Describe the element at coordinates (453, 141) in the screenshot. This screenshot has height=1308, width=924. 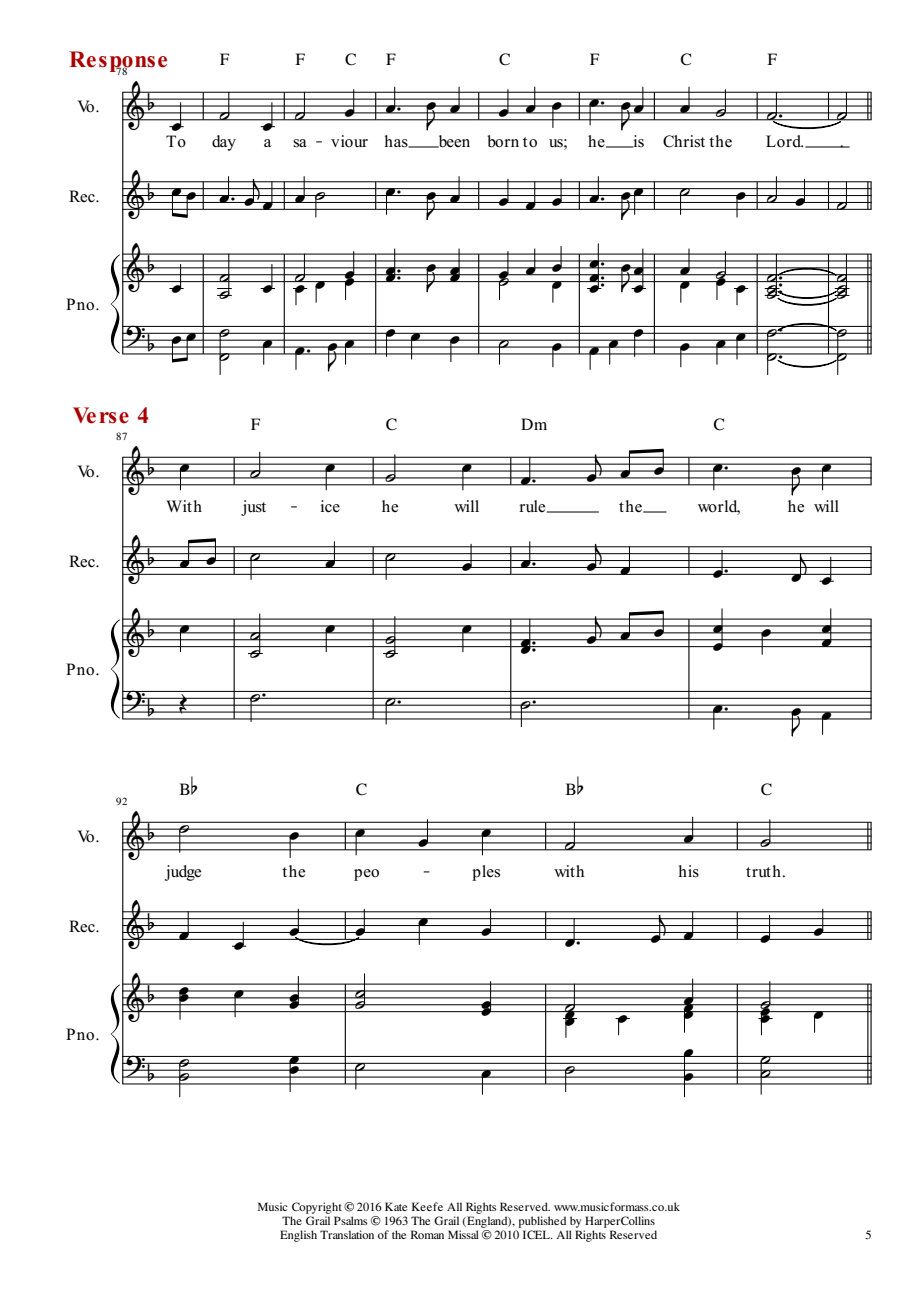
I see `been` at that location.
